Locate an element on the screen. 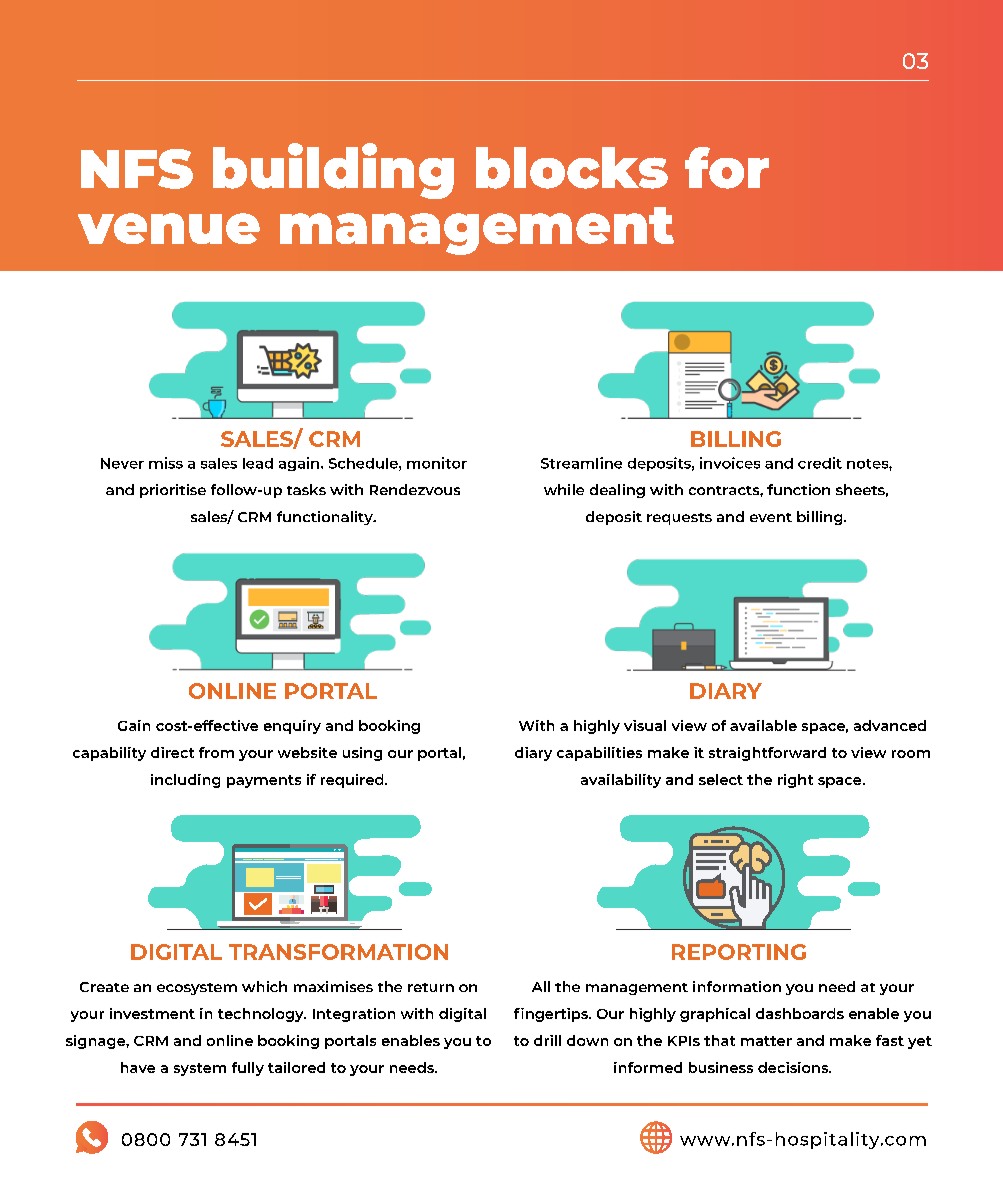  including is located at coordinates (185, 781).
